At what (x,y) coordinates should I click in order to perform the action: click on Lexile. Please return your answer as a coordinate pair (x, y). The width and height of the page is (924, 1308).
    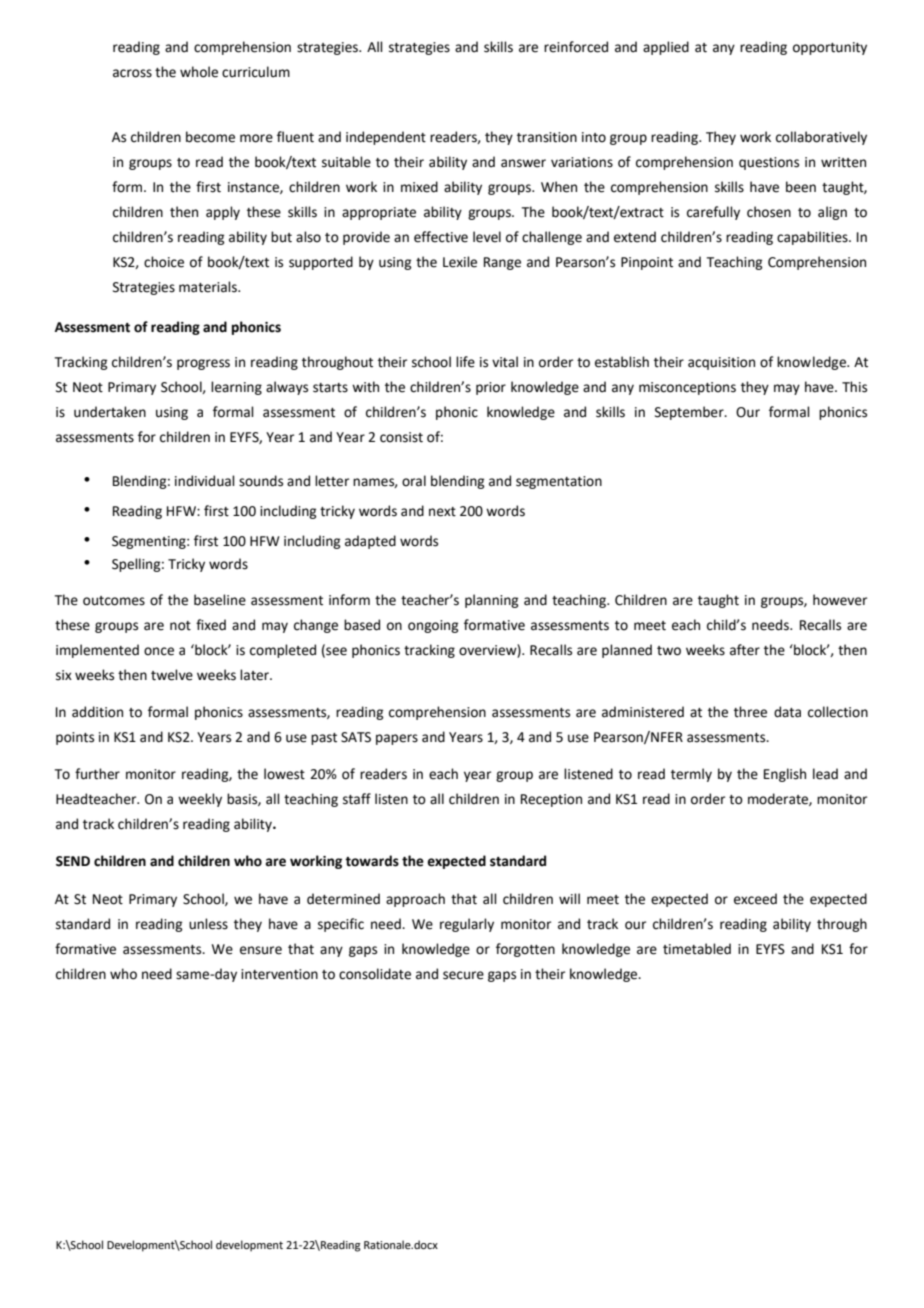
    Looking at the image, I should click on (460, 262).
